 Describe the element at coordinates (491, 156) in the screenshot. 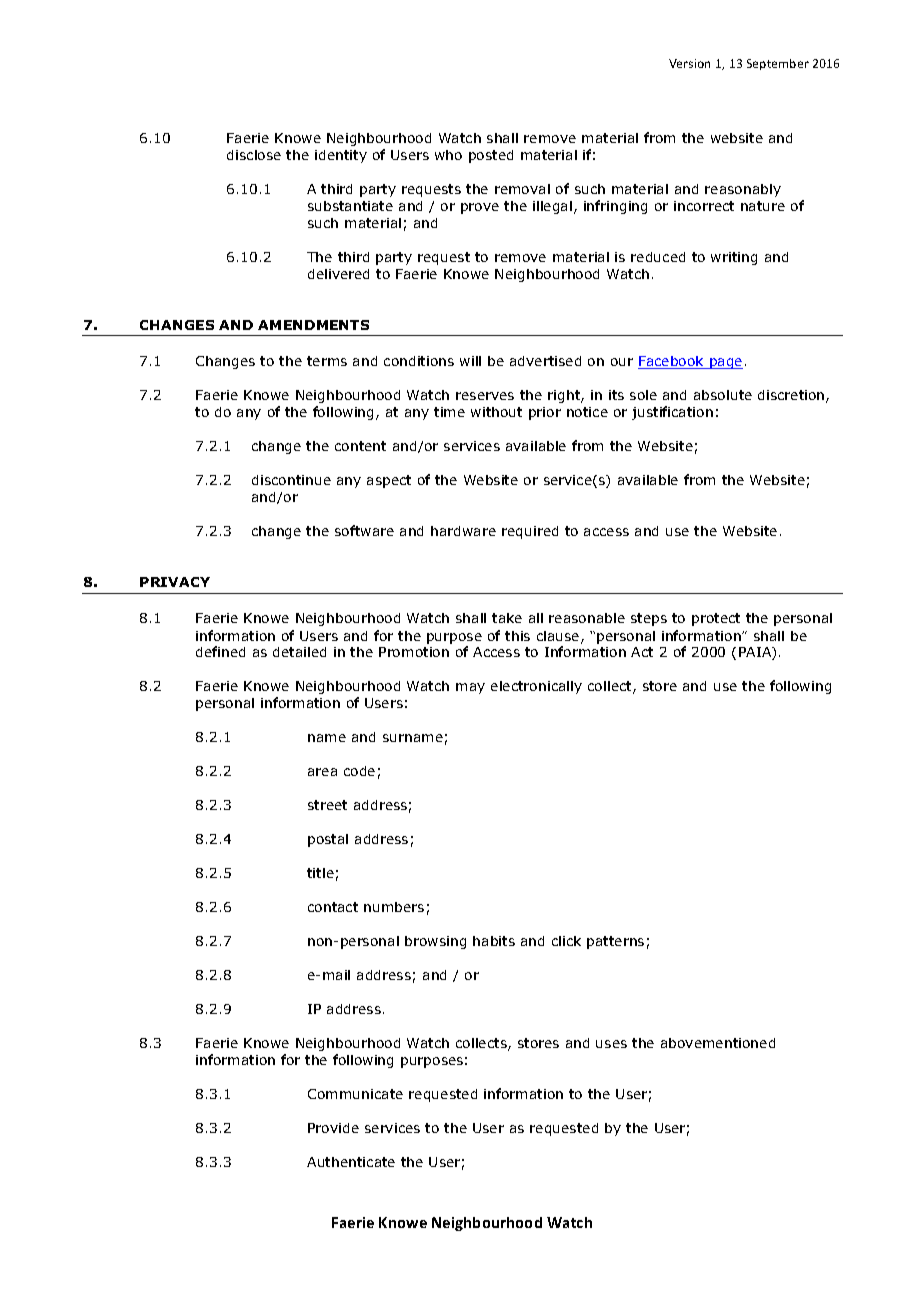

I see `posted` at that location.
